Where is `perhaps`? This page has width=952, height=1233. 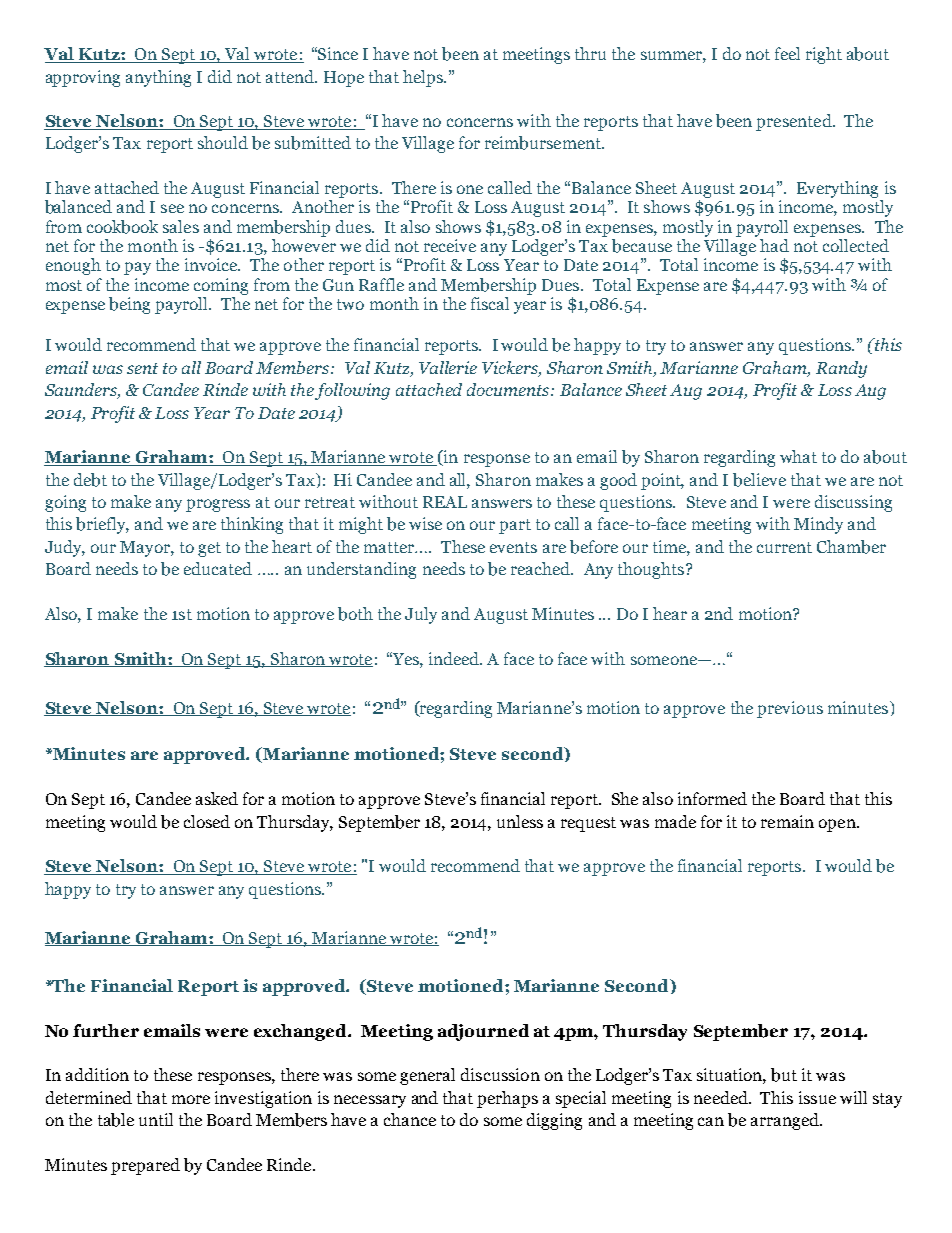 perhaps is located at coordinates (507, 1099).
